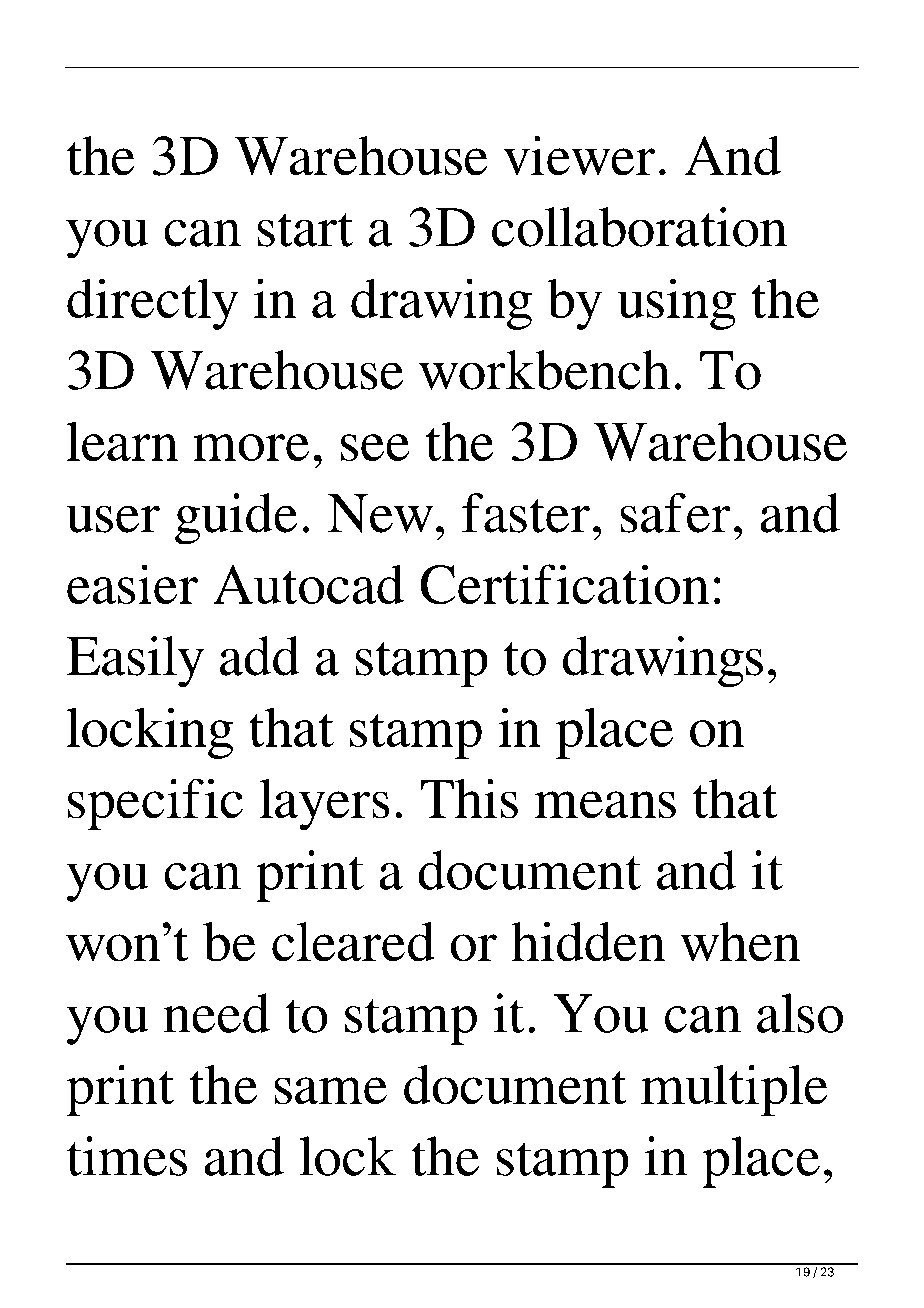  Describe the element at coordinates (155, 804) in the image. I see `specific` at that location.
